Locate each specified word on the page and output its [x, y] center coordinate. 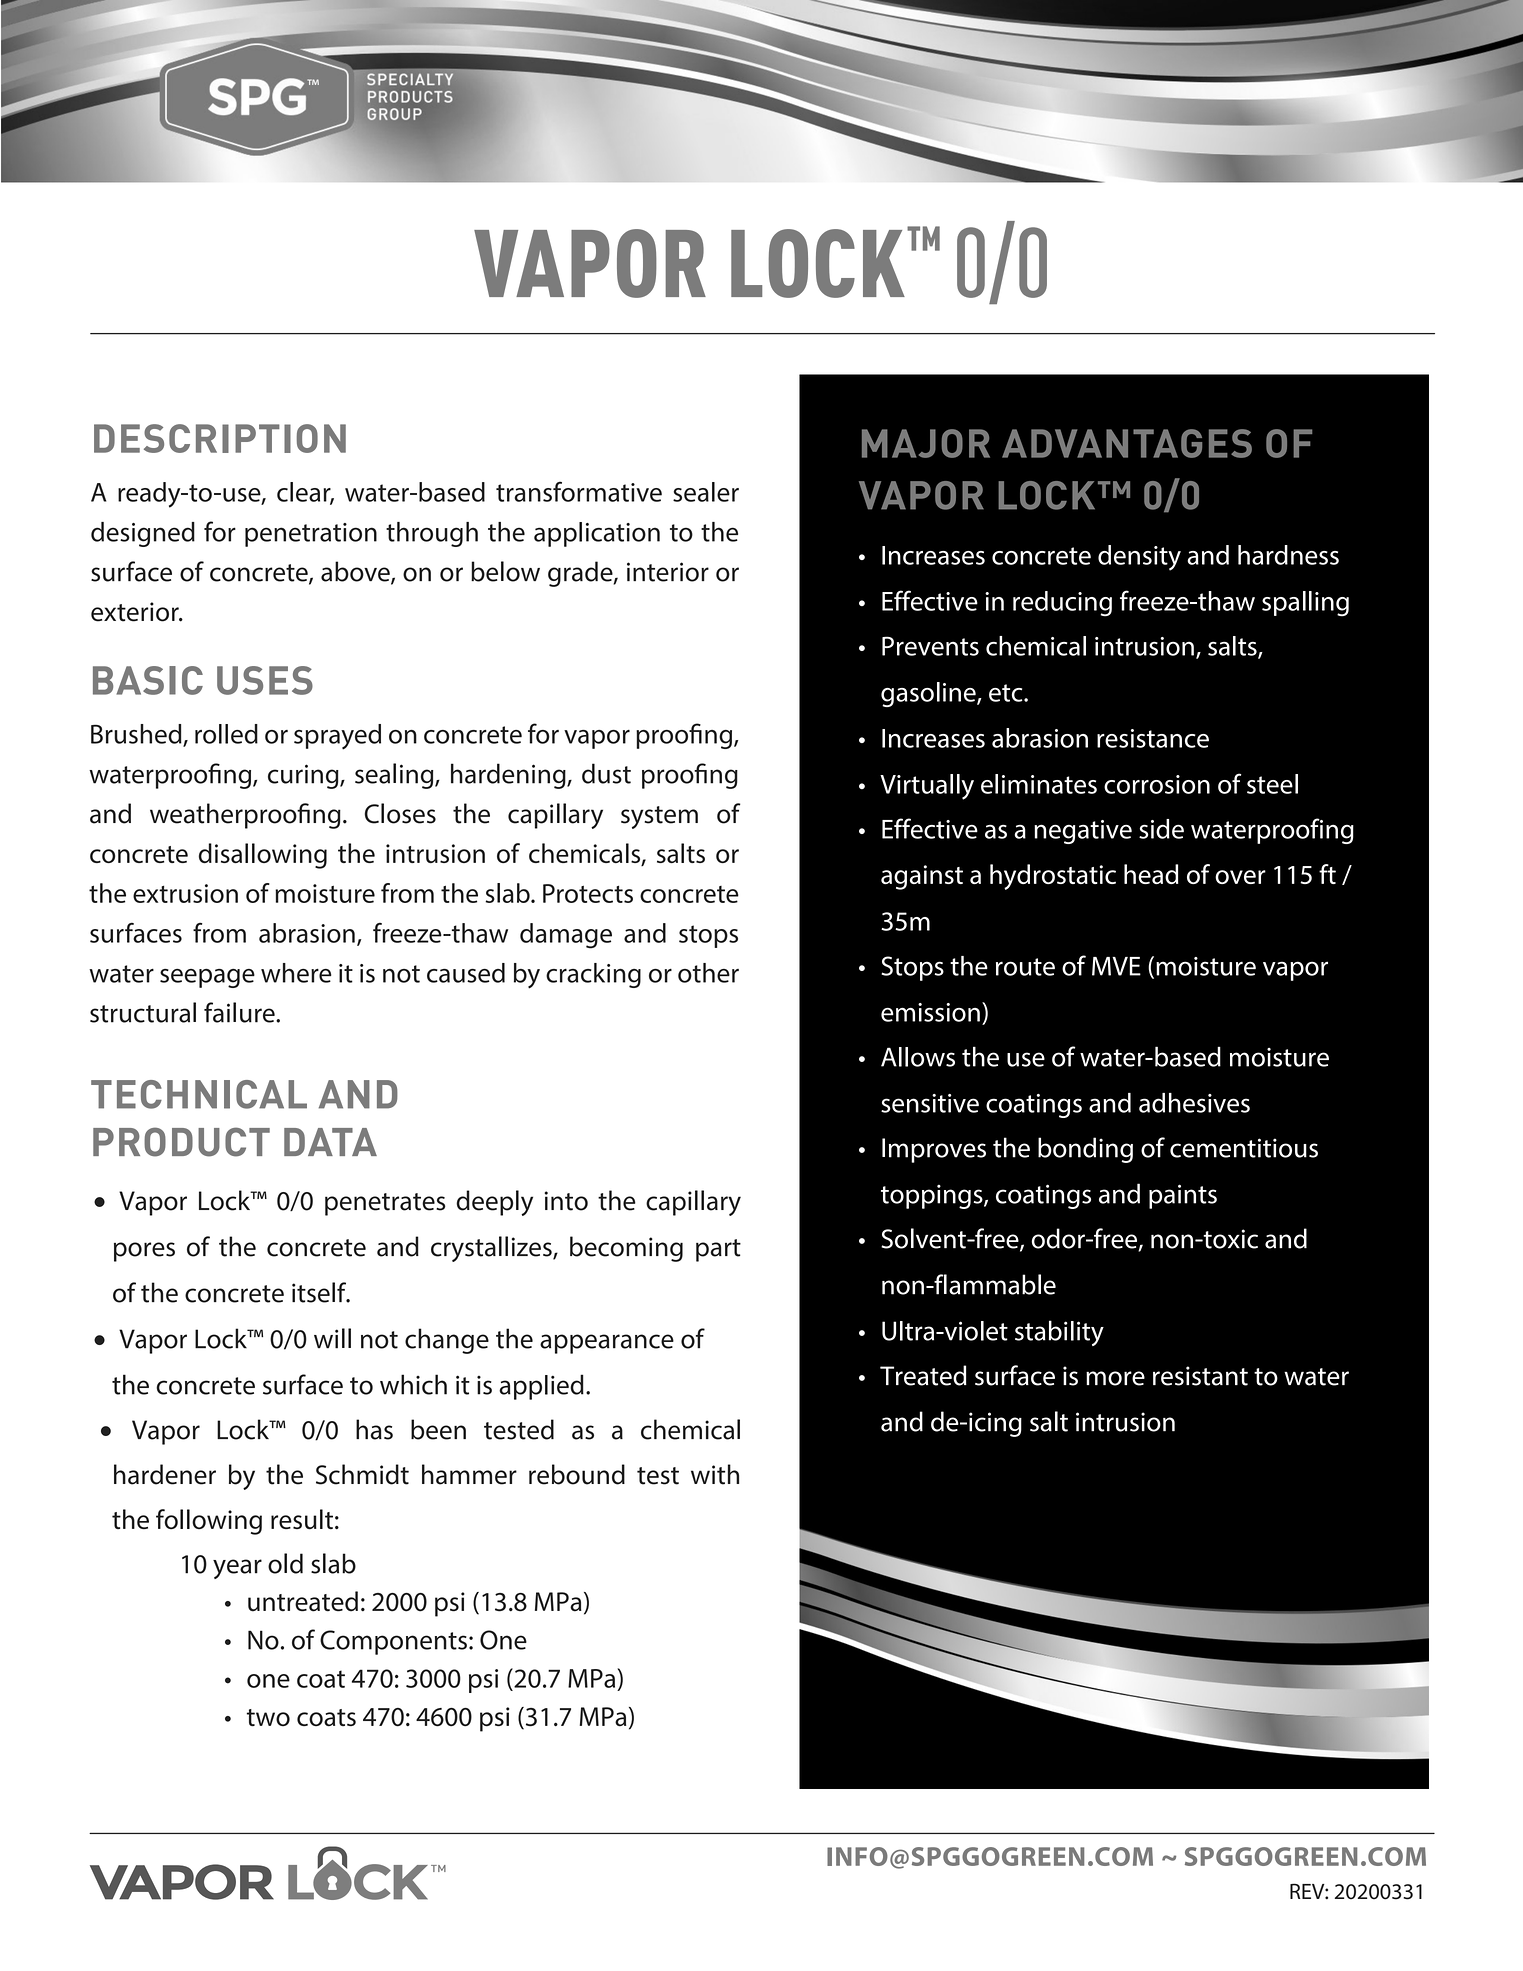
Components [393, 1642]
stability [1059, 1333]
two [268, 1717]
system [659, 817]
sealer [706, 492]
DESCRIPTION [220, 438]
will [332, 1338]
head [1151, 874]
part [718, 1250]
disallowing [263, 856]
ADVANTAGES [1127, 443]
